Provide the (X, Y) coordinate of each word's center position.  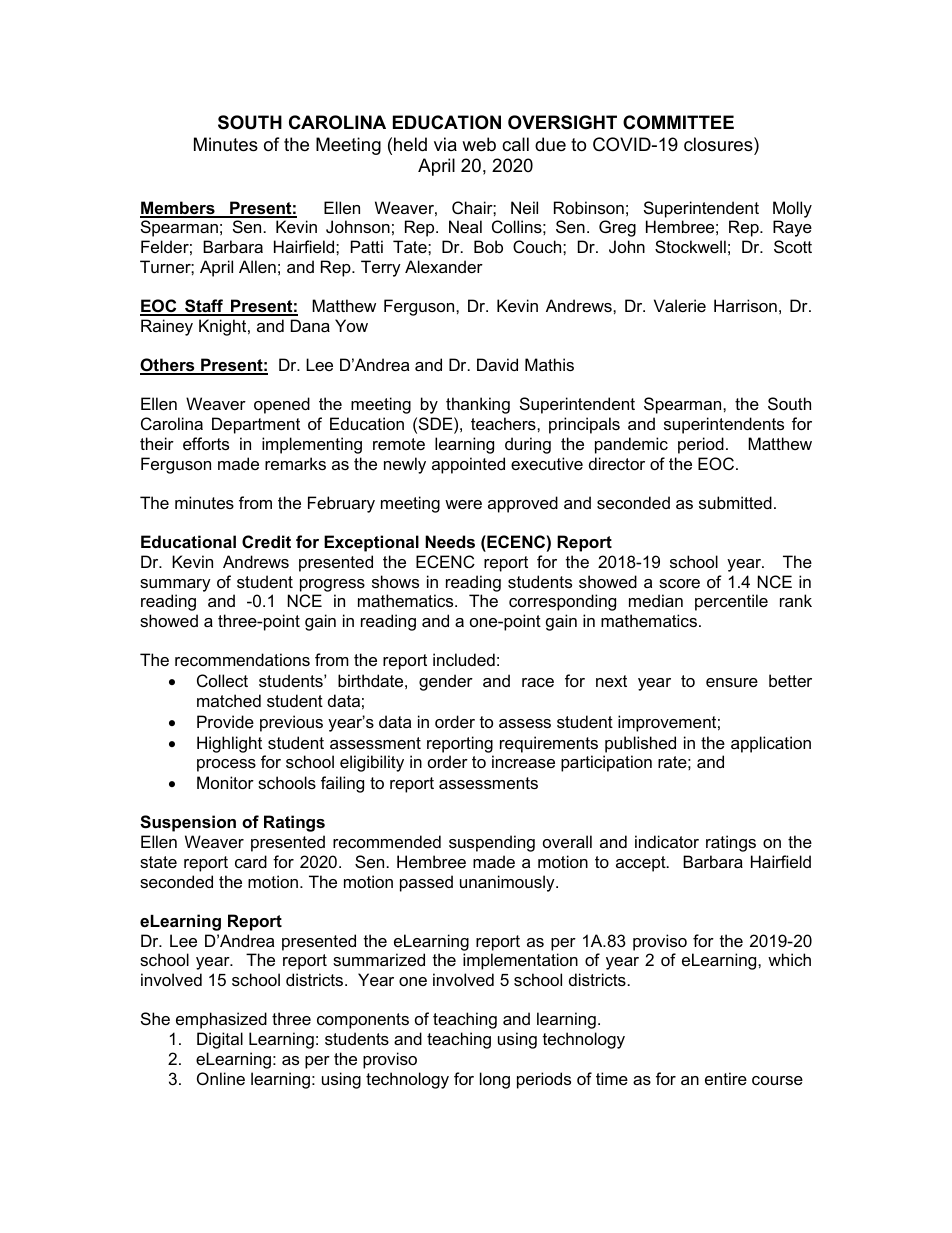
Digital (220, 1040)
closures (719, 144)
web (479, 144)
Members (178, 209)
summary (175, 585)
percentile (731, 602)
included (464, 659)
